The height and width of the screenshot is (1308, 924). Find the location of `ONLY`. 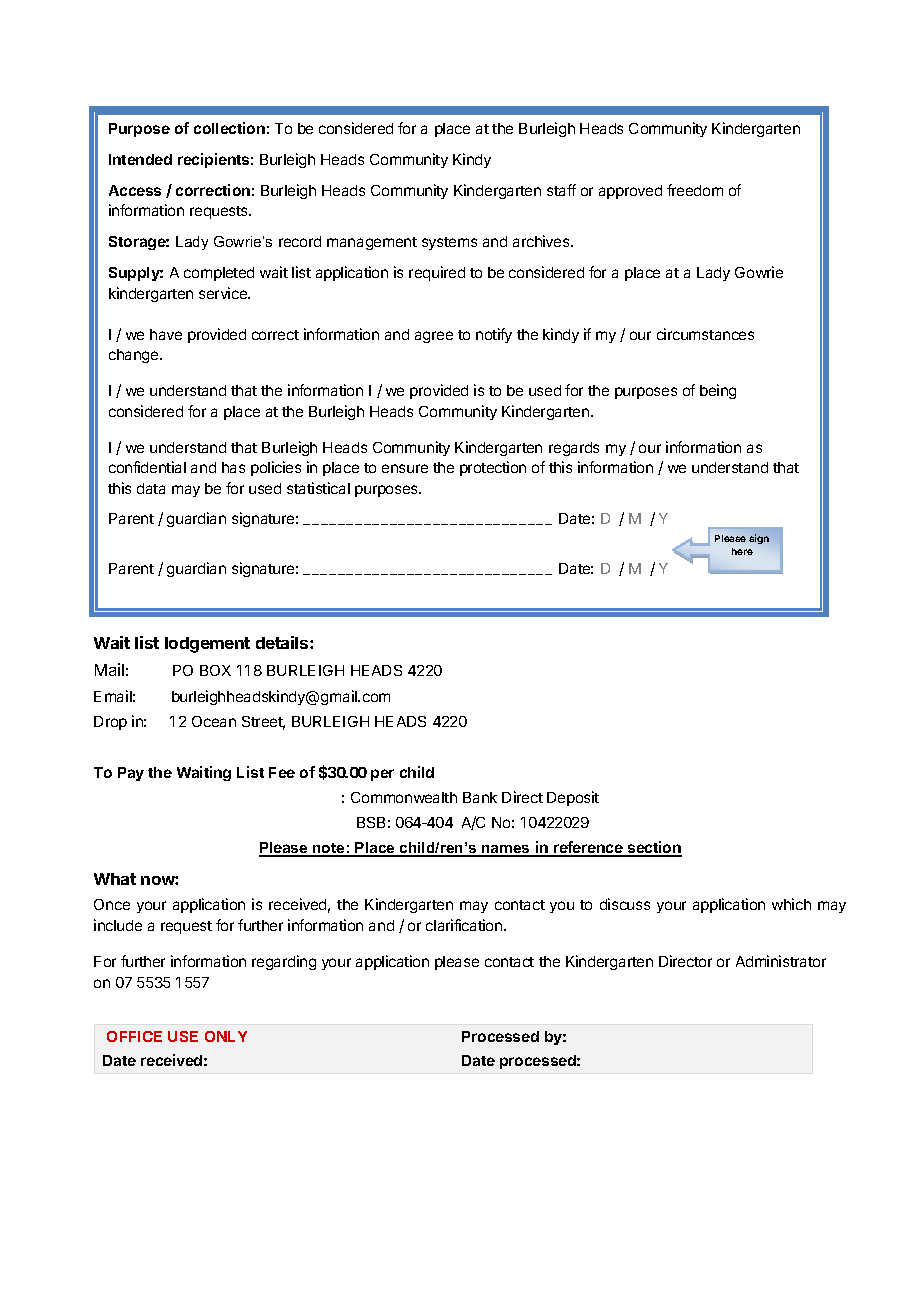

ONLY is located at coordinates (226, 1036).
